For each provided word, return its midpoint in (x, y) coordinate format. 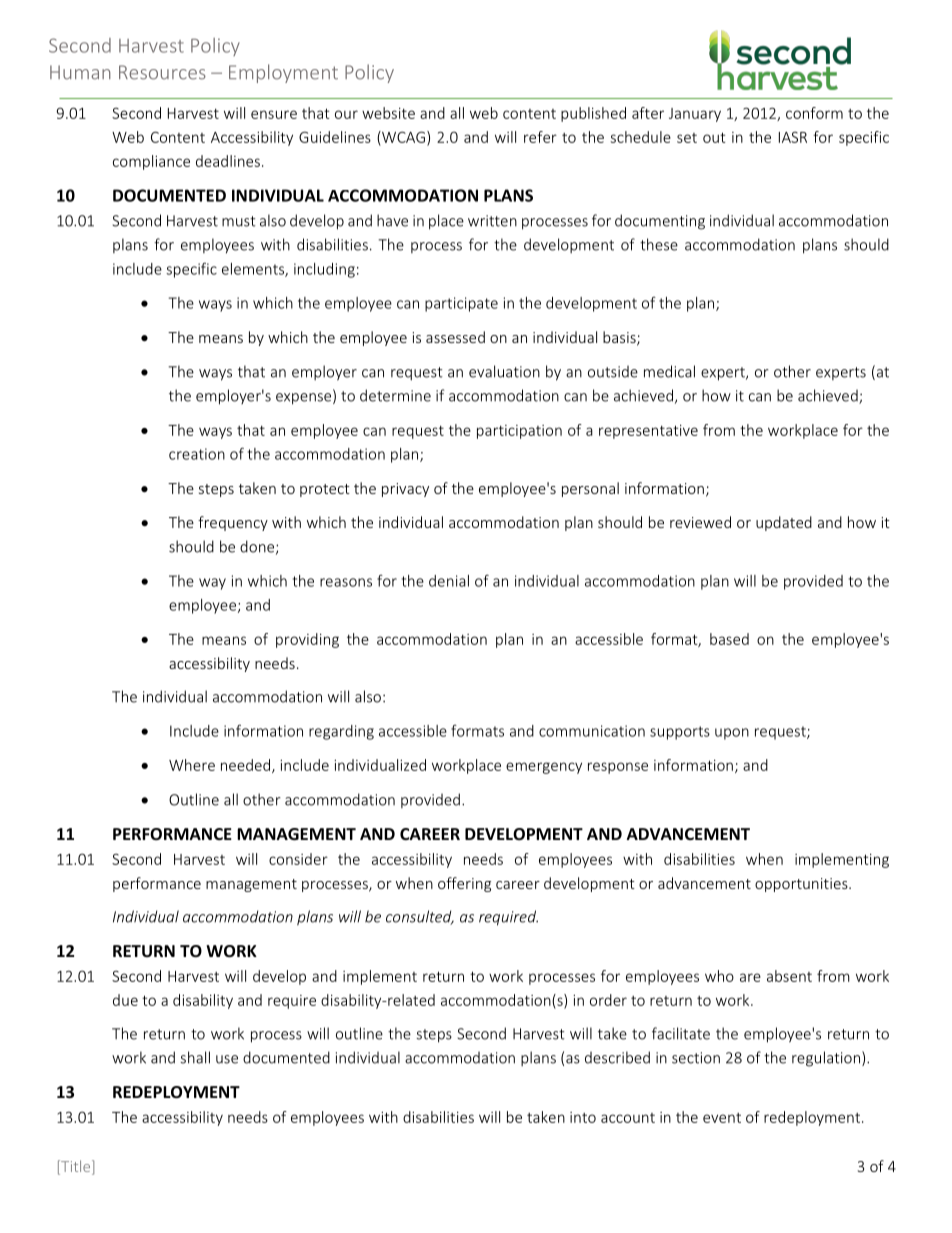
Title (76, 1167)
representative (648, 432)
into (583, 1117)
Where (192, 765)
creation (197, 454)
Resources (162, 72)
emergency (544, 768)
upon (732, 734)
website (388, 113)
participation (519, 432)
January (695, 115)
